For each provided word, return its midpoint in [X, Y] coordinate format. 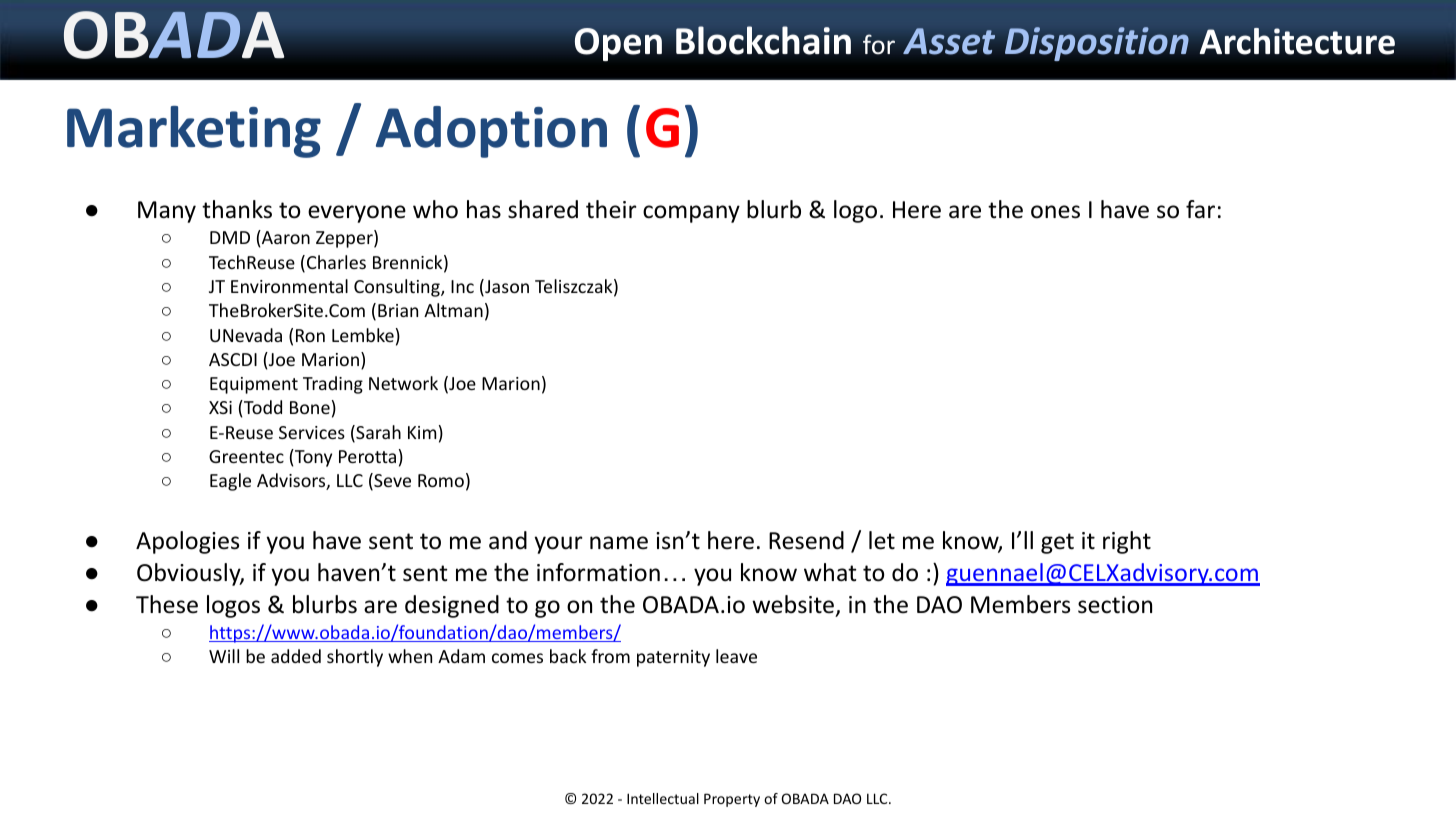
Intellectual [663, 798]
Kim [422, 432]
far [1200, 209]
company [691, 214]
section [1115, 605]
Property [732, 800]
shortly [355, 658]
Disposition [1097, 44]
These [167, 604]
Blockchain [763, 40]
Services [312, 432]
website [793, 604]
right [1127, 542]
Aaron [285, 237]
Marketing [194, 132]
